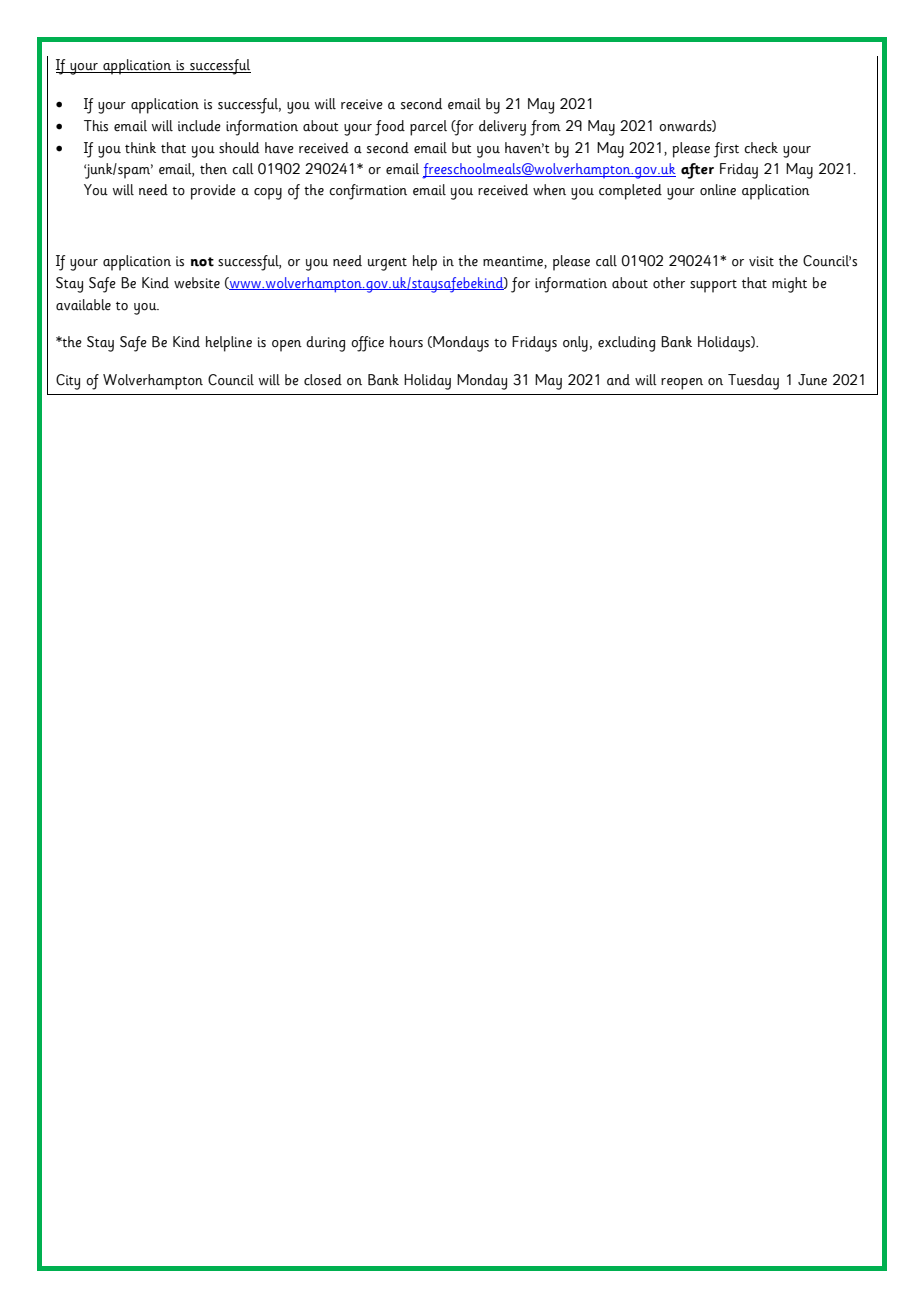  Describe the element at coordinates (199, 126) in the screenshot. I see `include` at that location.
